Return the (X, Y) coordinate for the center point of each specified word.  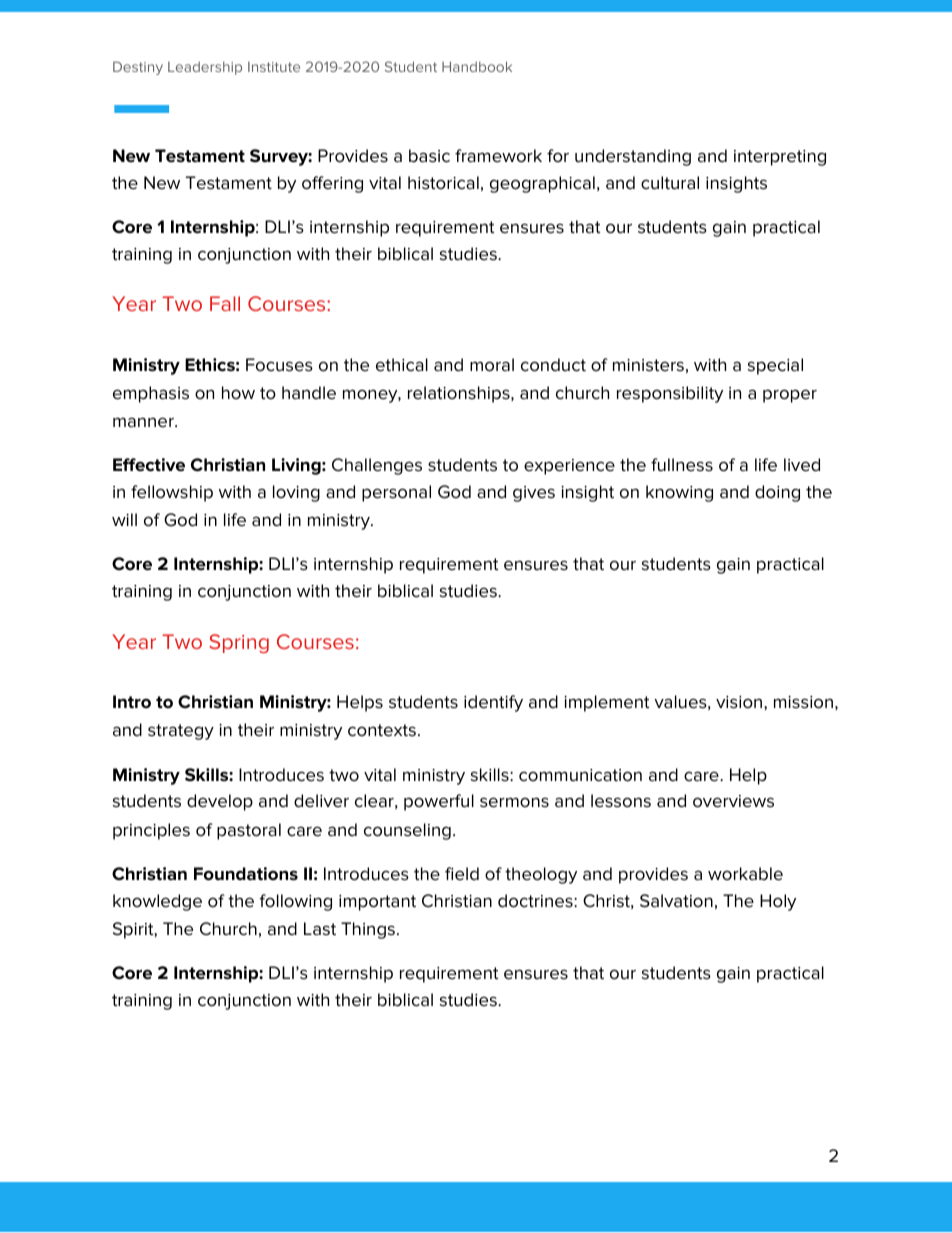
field (462, 874)
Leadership (205, 68)
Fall (225, 303)
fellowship (172, 493)
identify (493, 703)
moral (492, 365)
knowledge (157, 902)
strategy (181, 732)
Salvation (676, 901)
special (775, 366)
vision (740, 702)
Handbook (477, 66)
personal (396, 493)
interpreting (780, 158)
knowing (679, 493)
